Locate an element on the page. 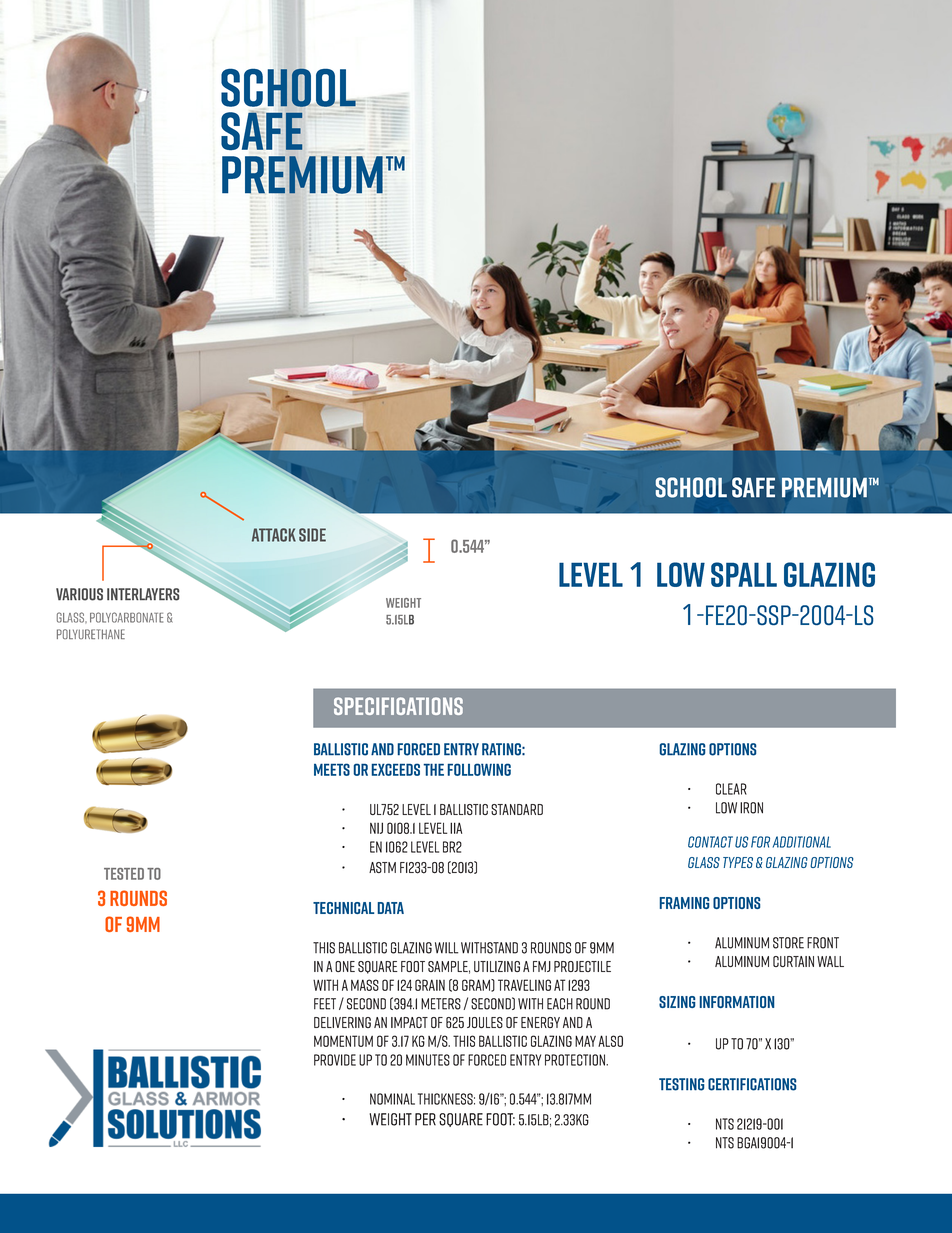 Image resolution: width=952 pixels, height=1233 pixels. Spall is located at coordinates (744, 574).
